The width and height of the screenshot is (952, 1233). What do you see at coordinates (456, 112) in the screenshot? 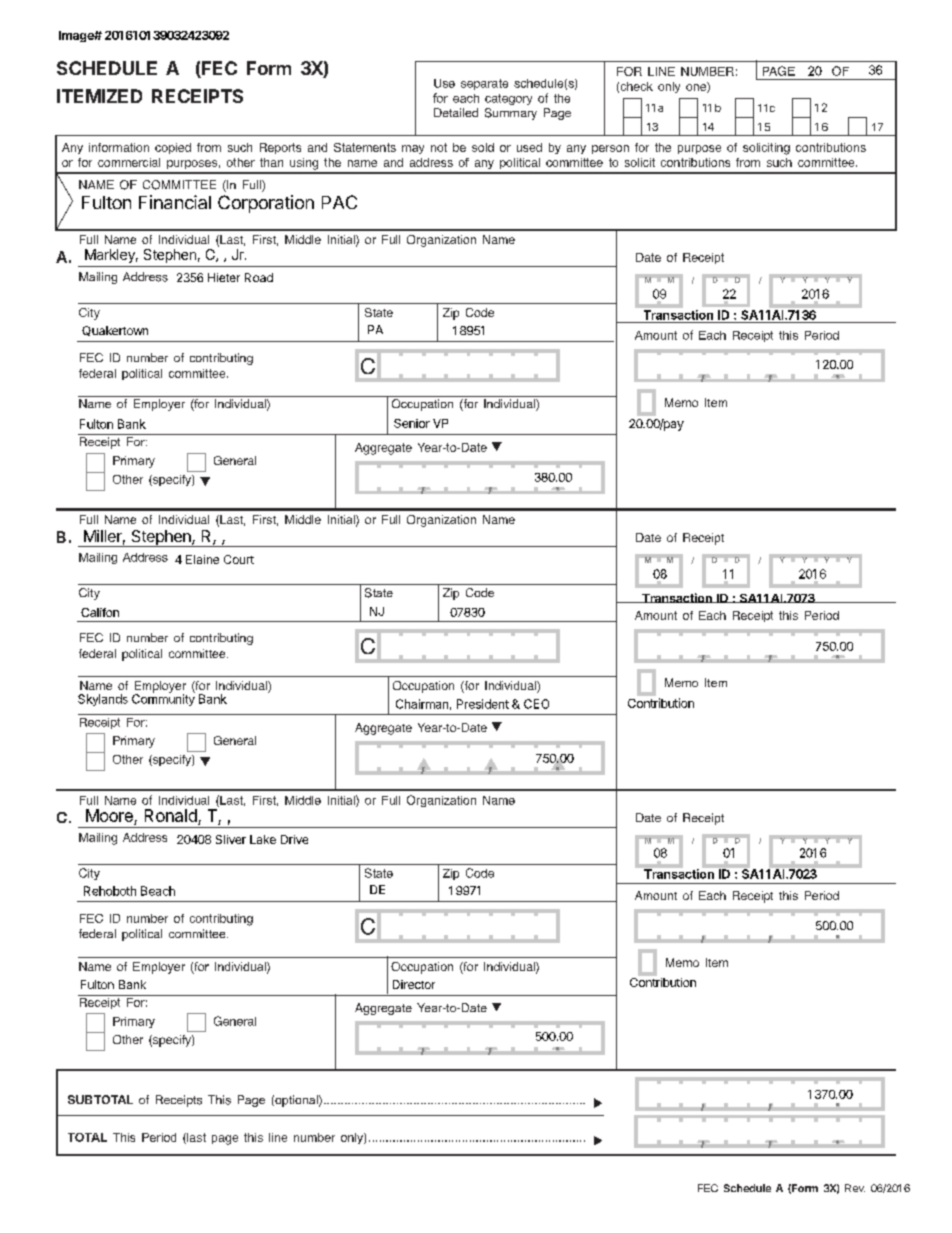
I see `Detailed` at bounding box center [456, 112].
